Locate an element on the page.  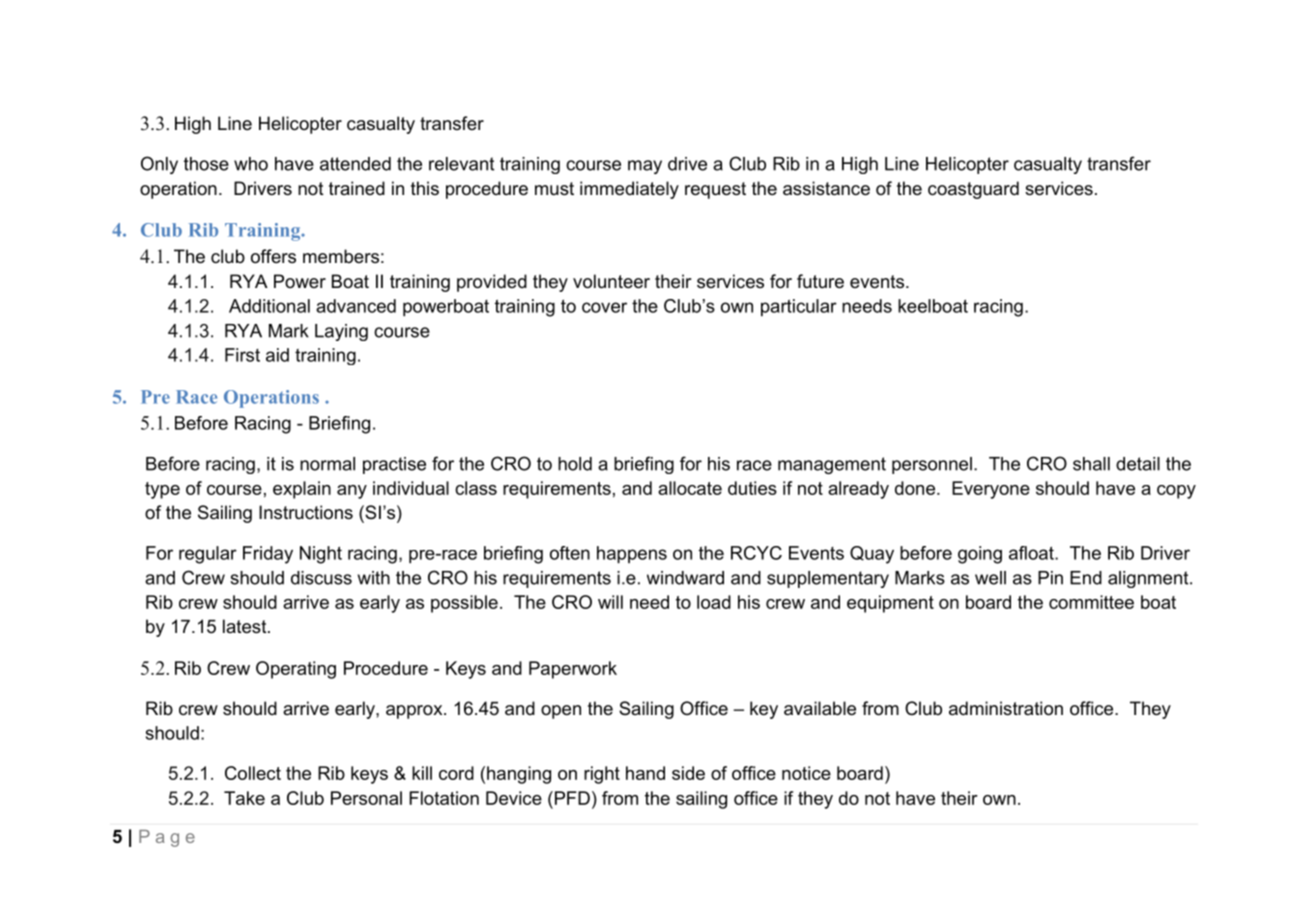
coastguard is located at coordinates (973, 190).
